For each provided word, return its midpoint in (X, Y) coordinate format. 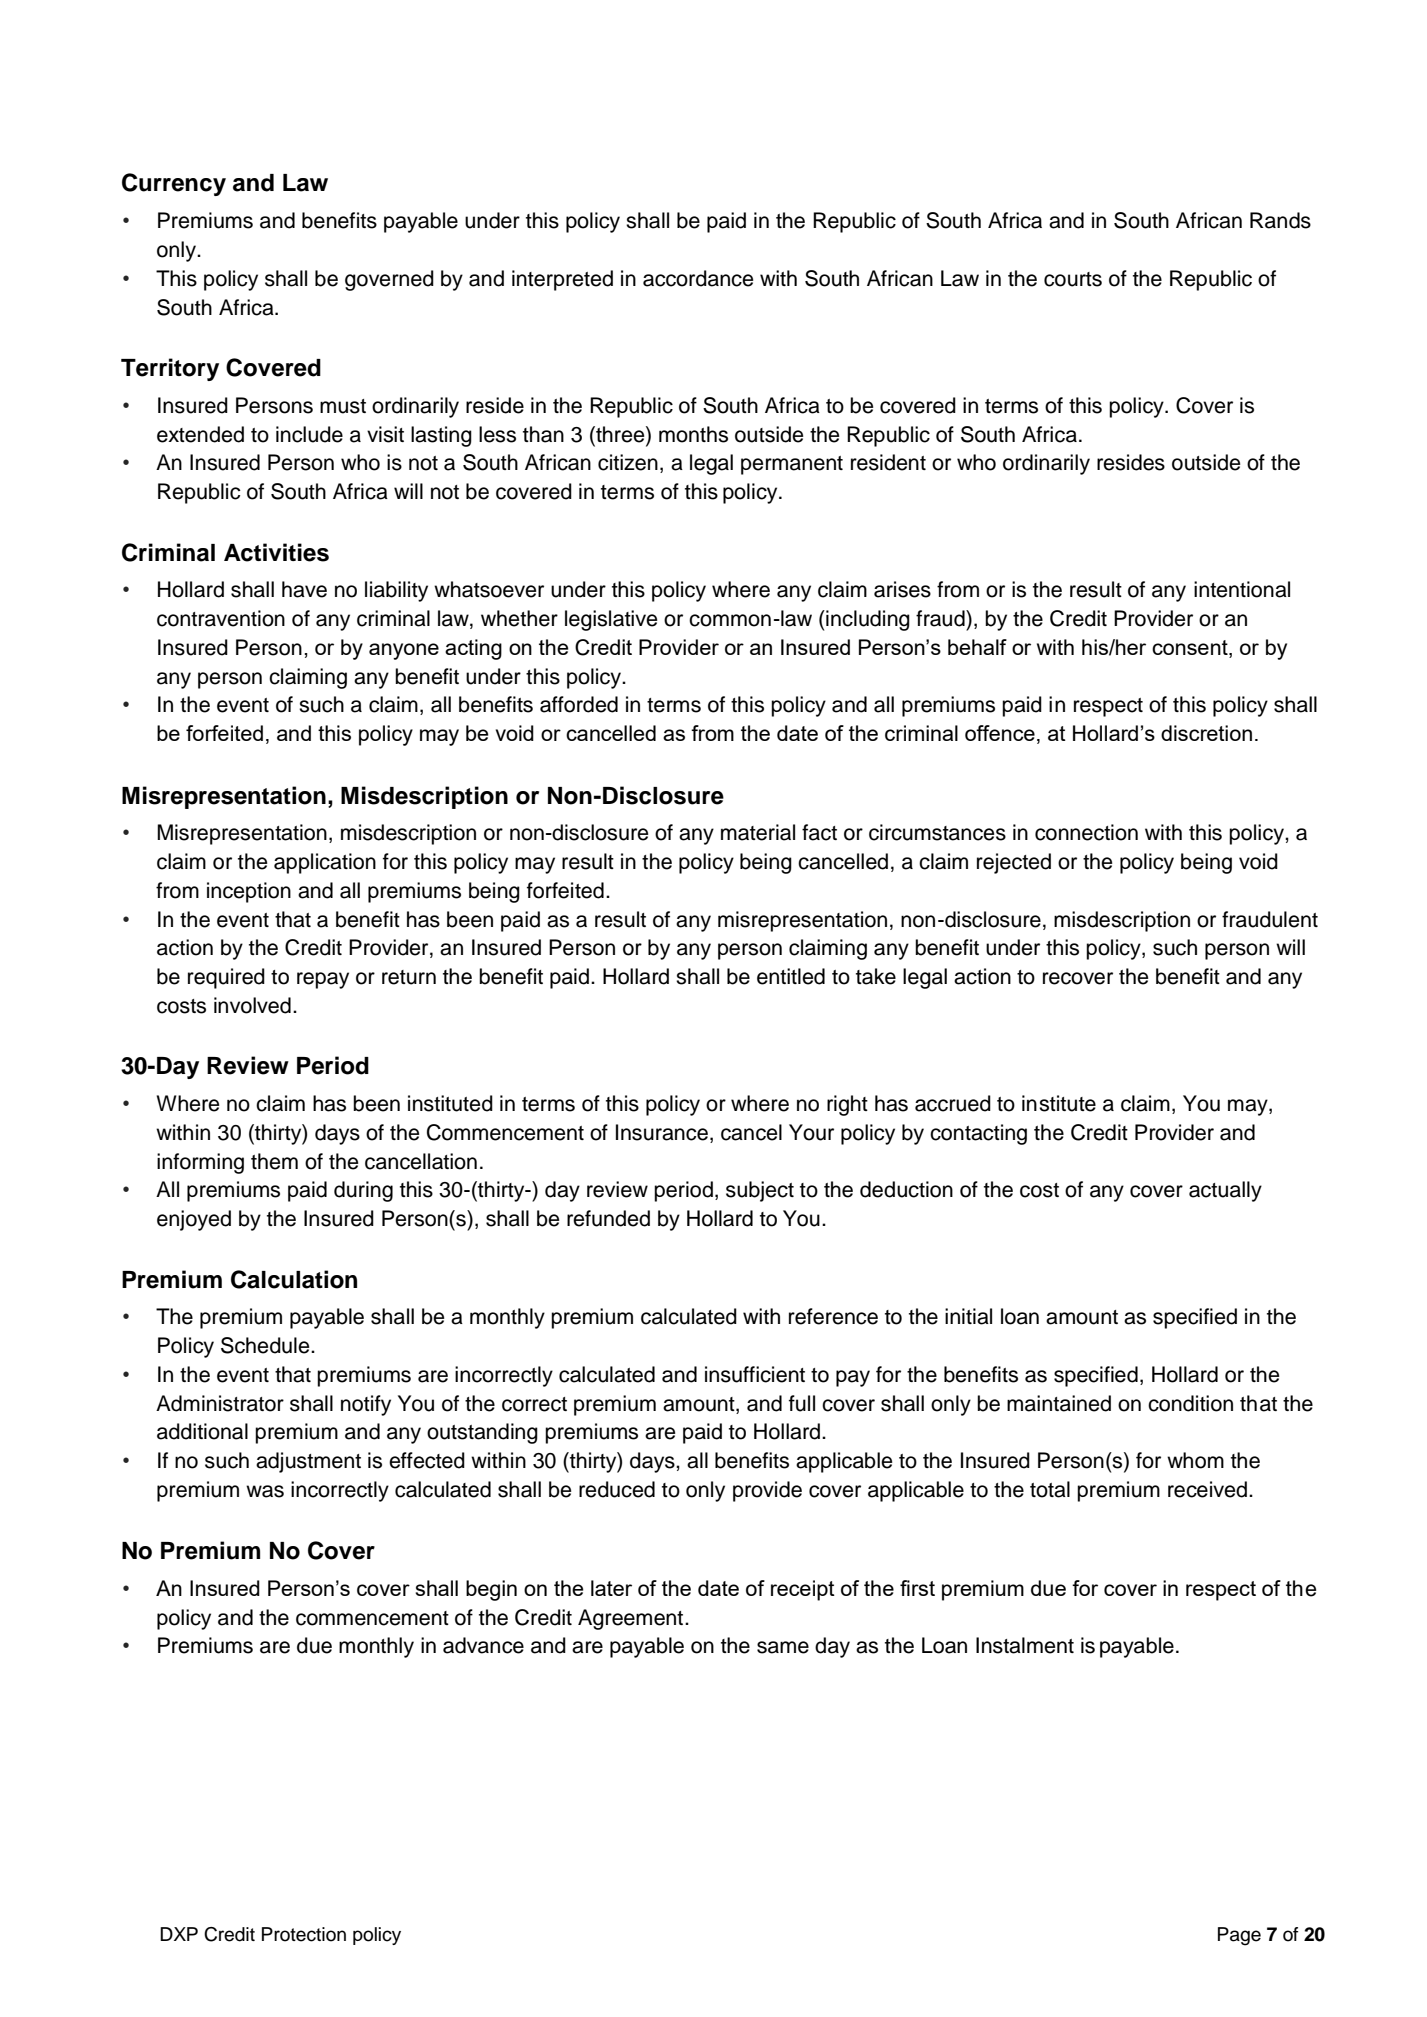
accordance (698, 278)
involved (252, 1005)
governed (389, 280)
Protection (304, 1934)
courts (1073, 279)
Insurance (662, 1132)
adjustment (308, 1462)
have (304, 589)
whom (1195, 1460)
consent (1191, 649)
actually (1225, 1191)
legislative (611, 620)
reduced (617, 1489)
